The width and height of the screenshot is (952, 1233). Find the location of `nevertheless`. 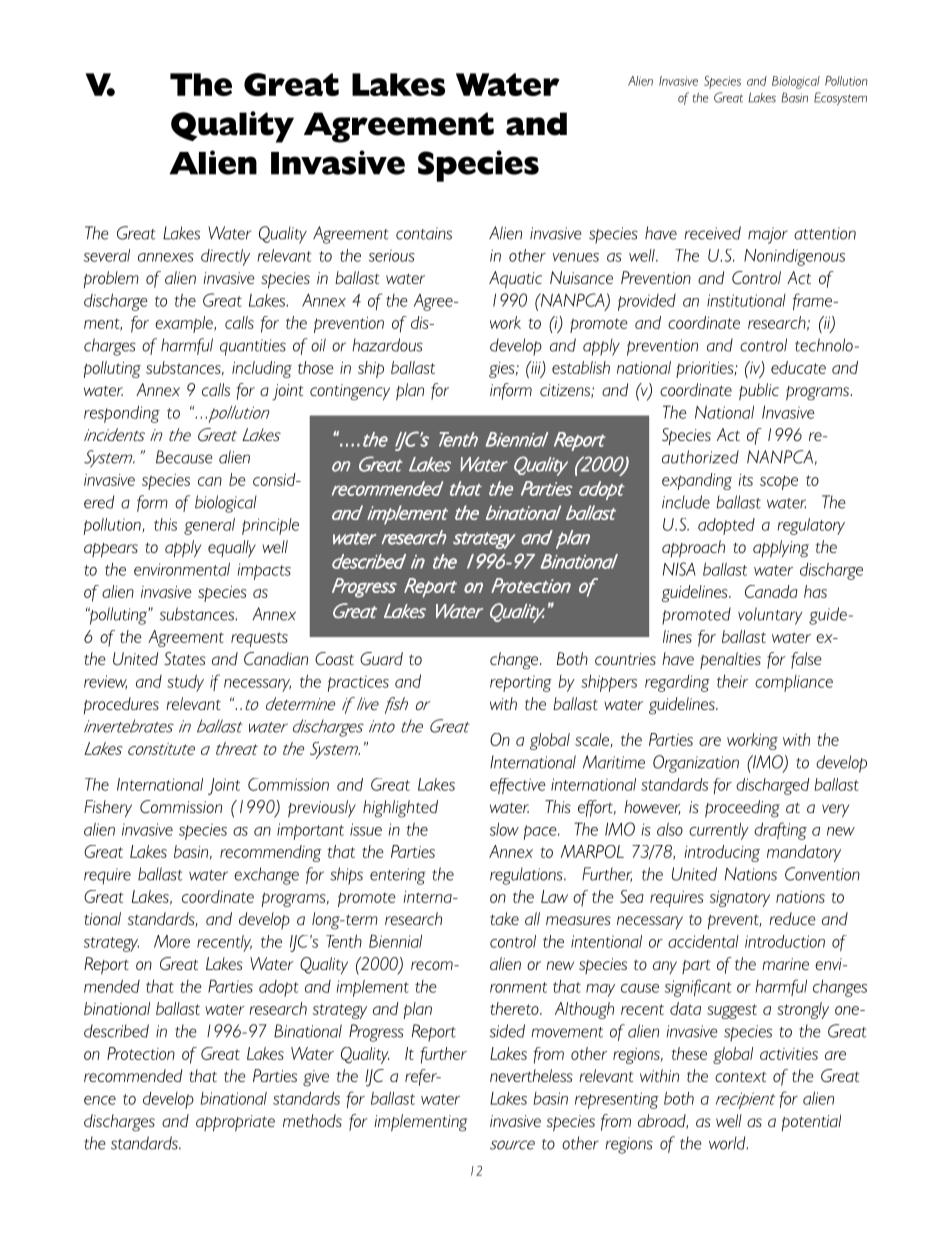

nevertheless is located at coordinates (531, 1075).
